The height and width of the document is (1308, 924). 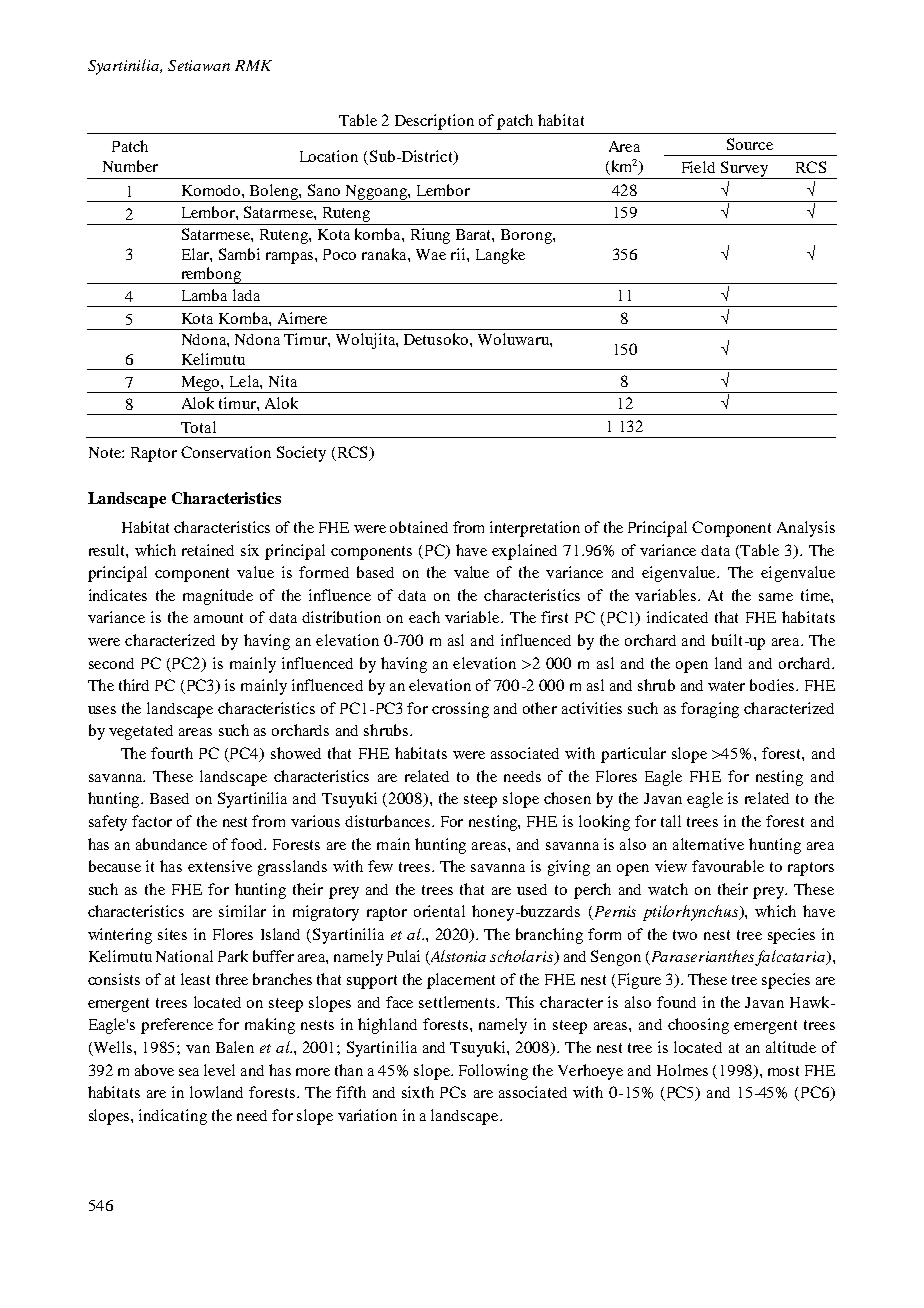 I want to click on Analysis, so click(x=806, y=529).
